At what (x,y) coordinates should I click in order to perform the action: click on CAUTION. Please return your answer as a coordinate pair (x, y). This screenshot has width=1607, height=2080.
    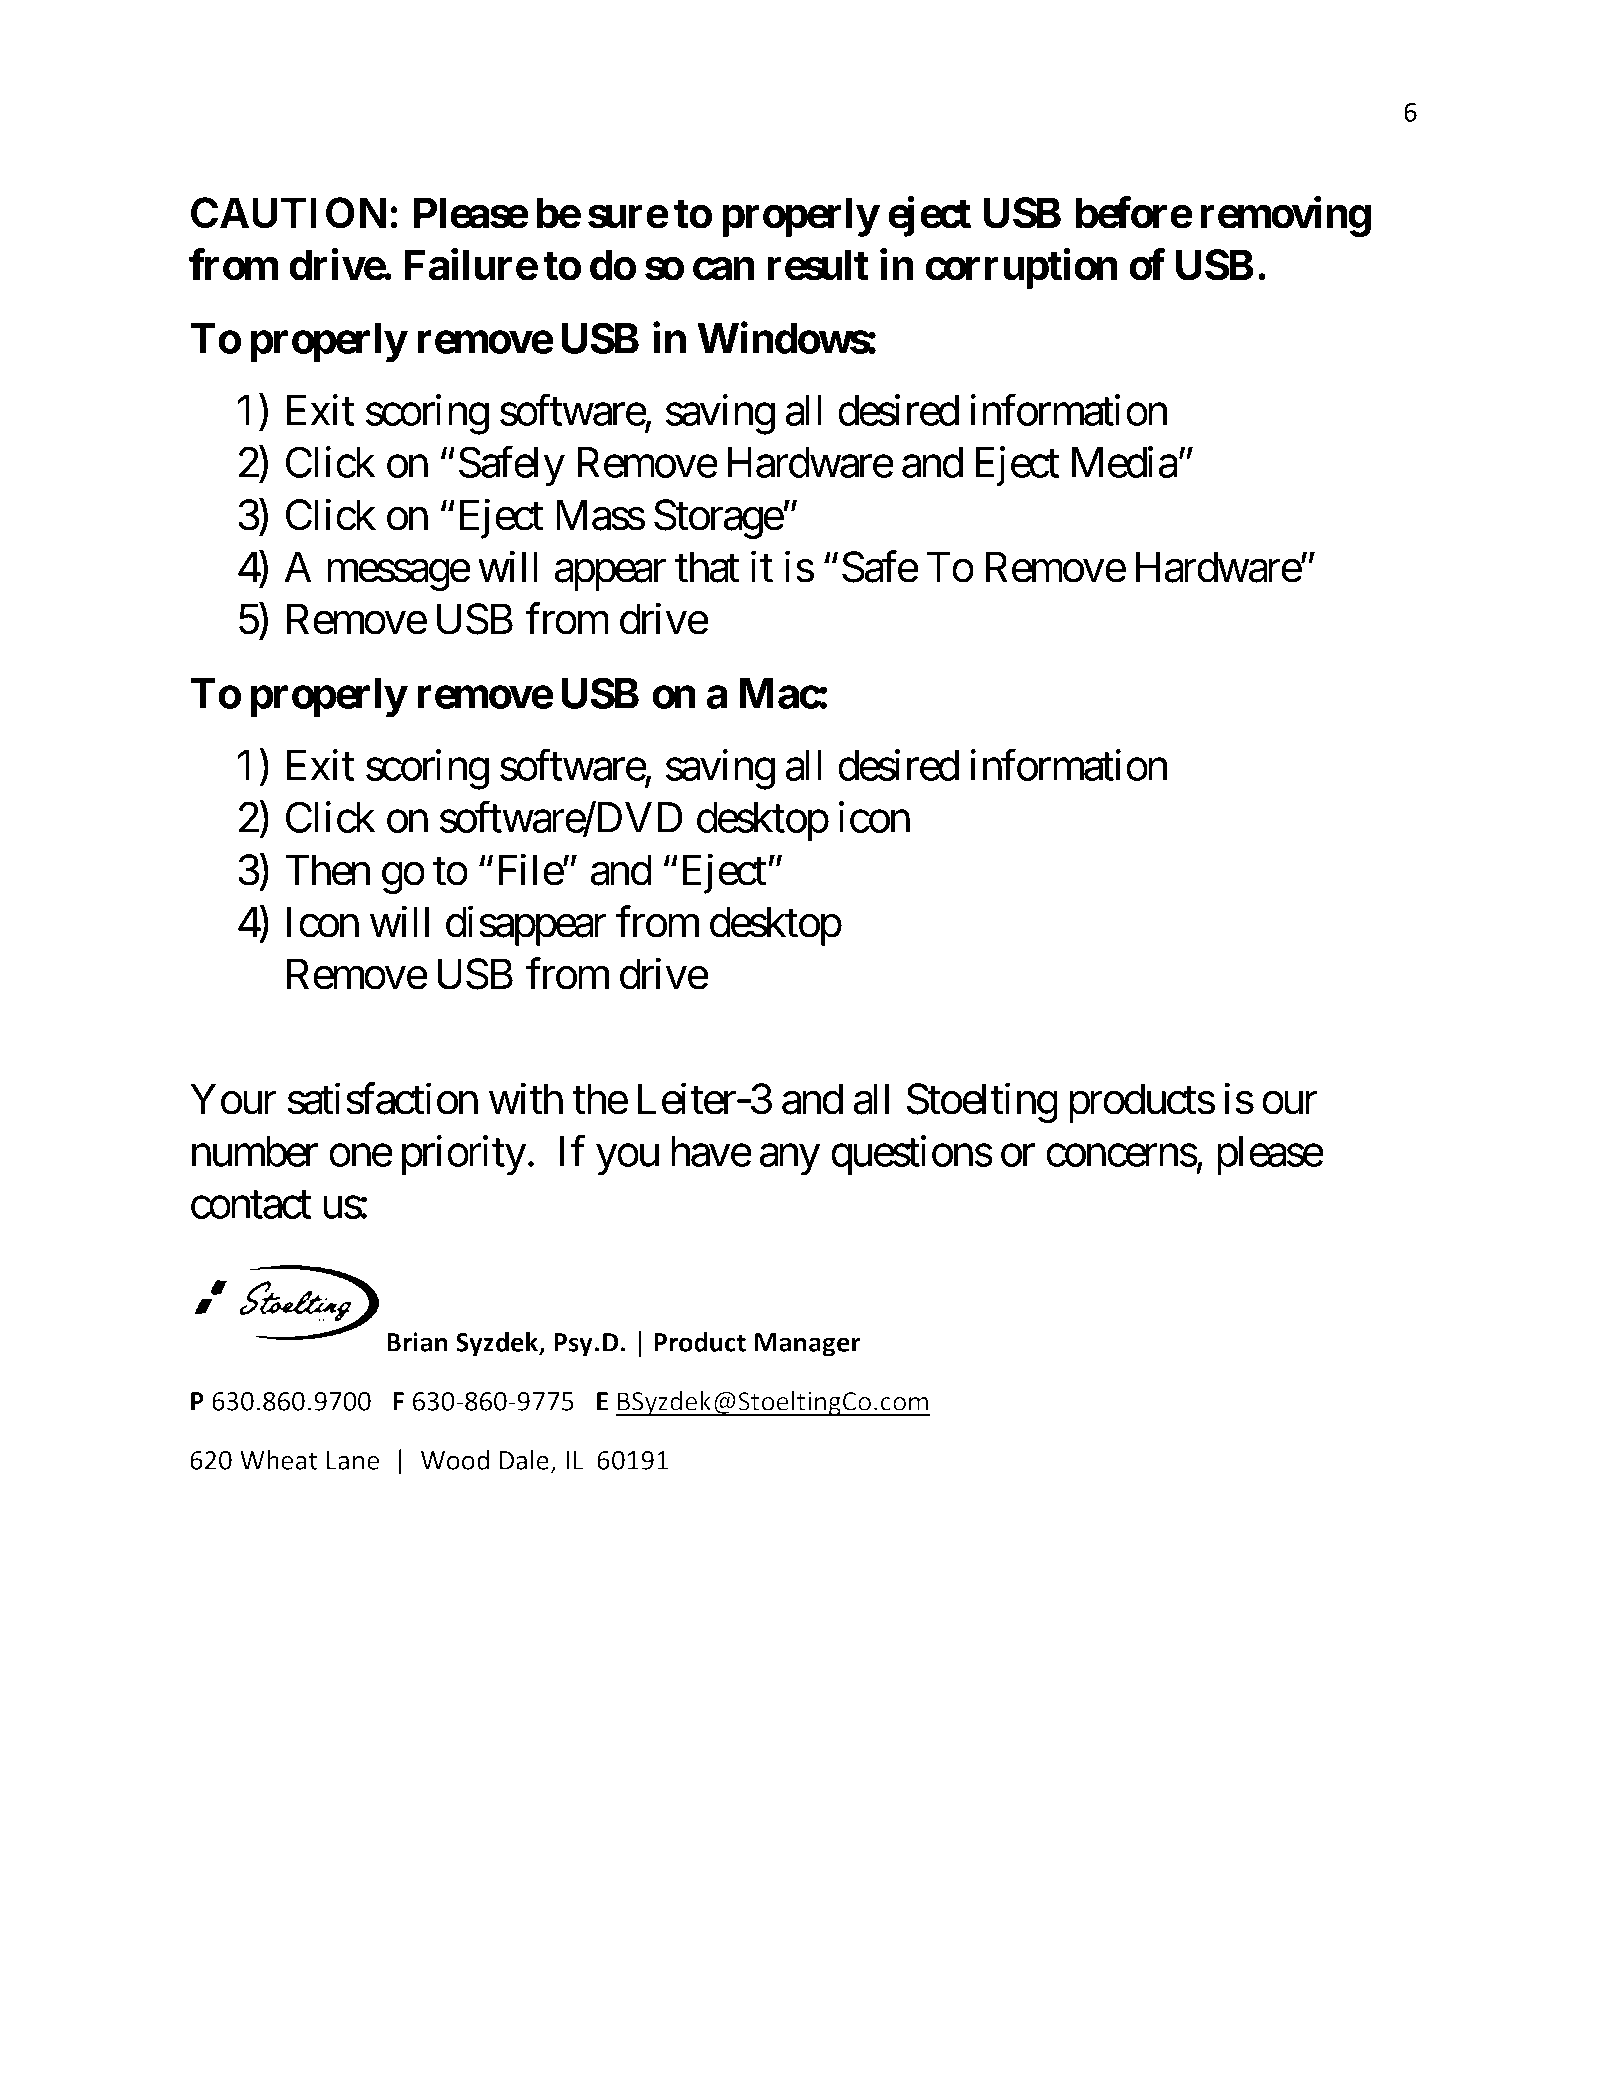
    Looking at the image, I should click on (288, 213).
